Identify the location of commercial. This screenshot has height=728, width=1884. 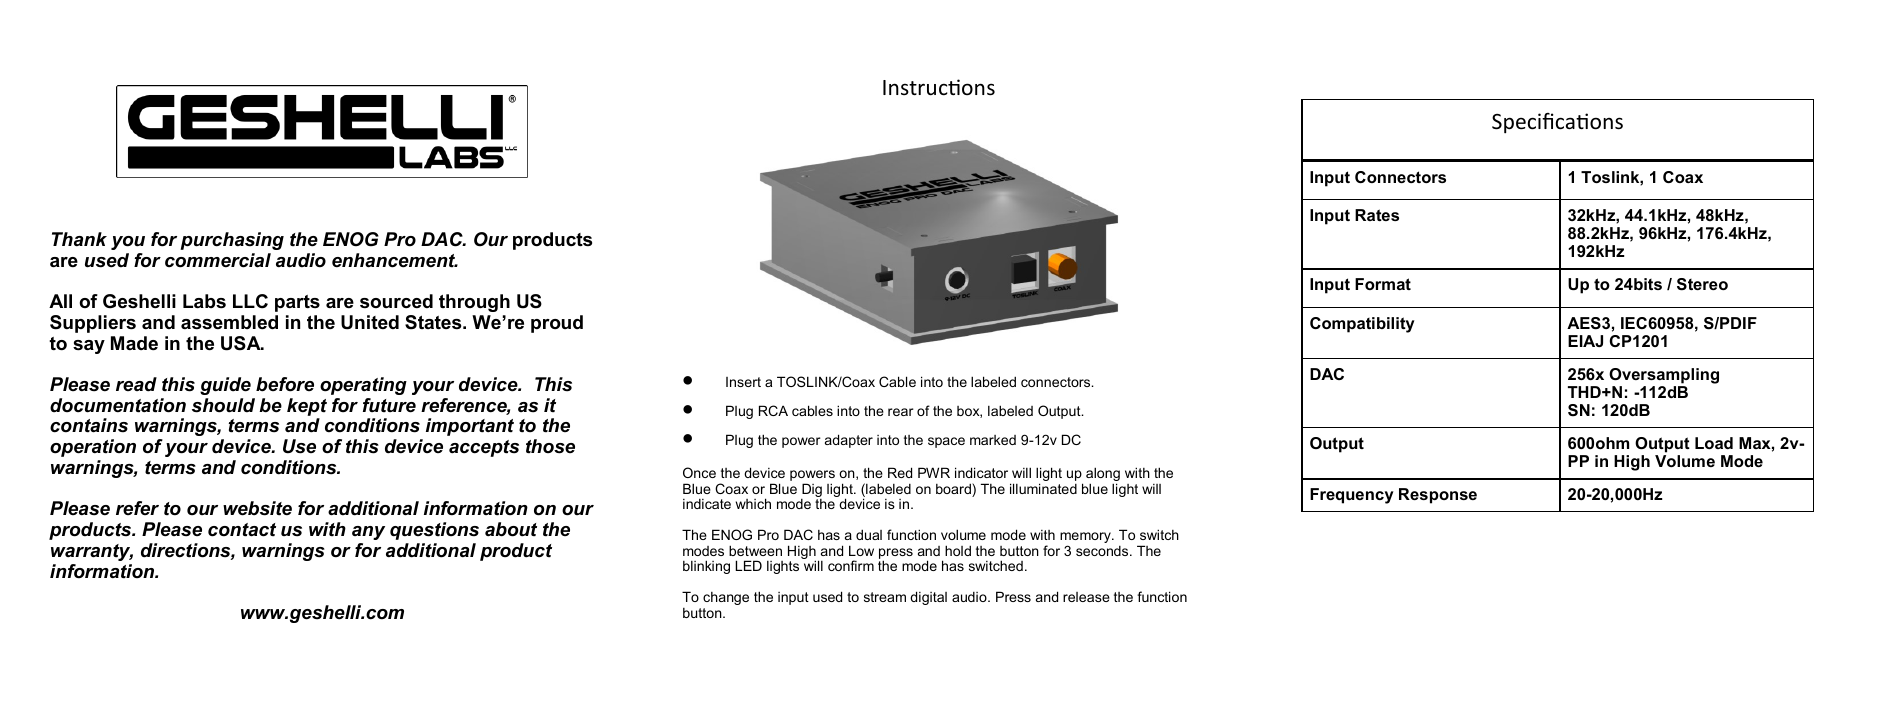
(218, 260).
